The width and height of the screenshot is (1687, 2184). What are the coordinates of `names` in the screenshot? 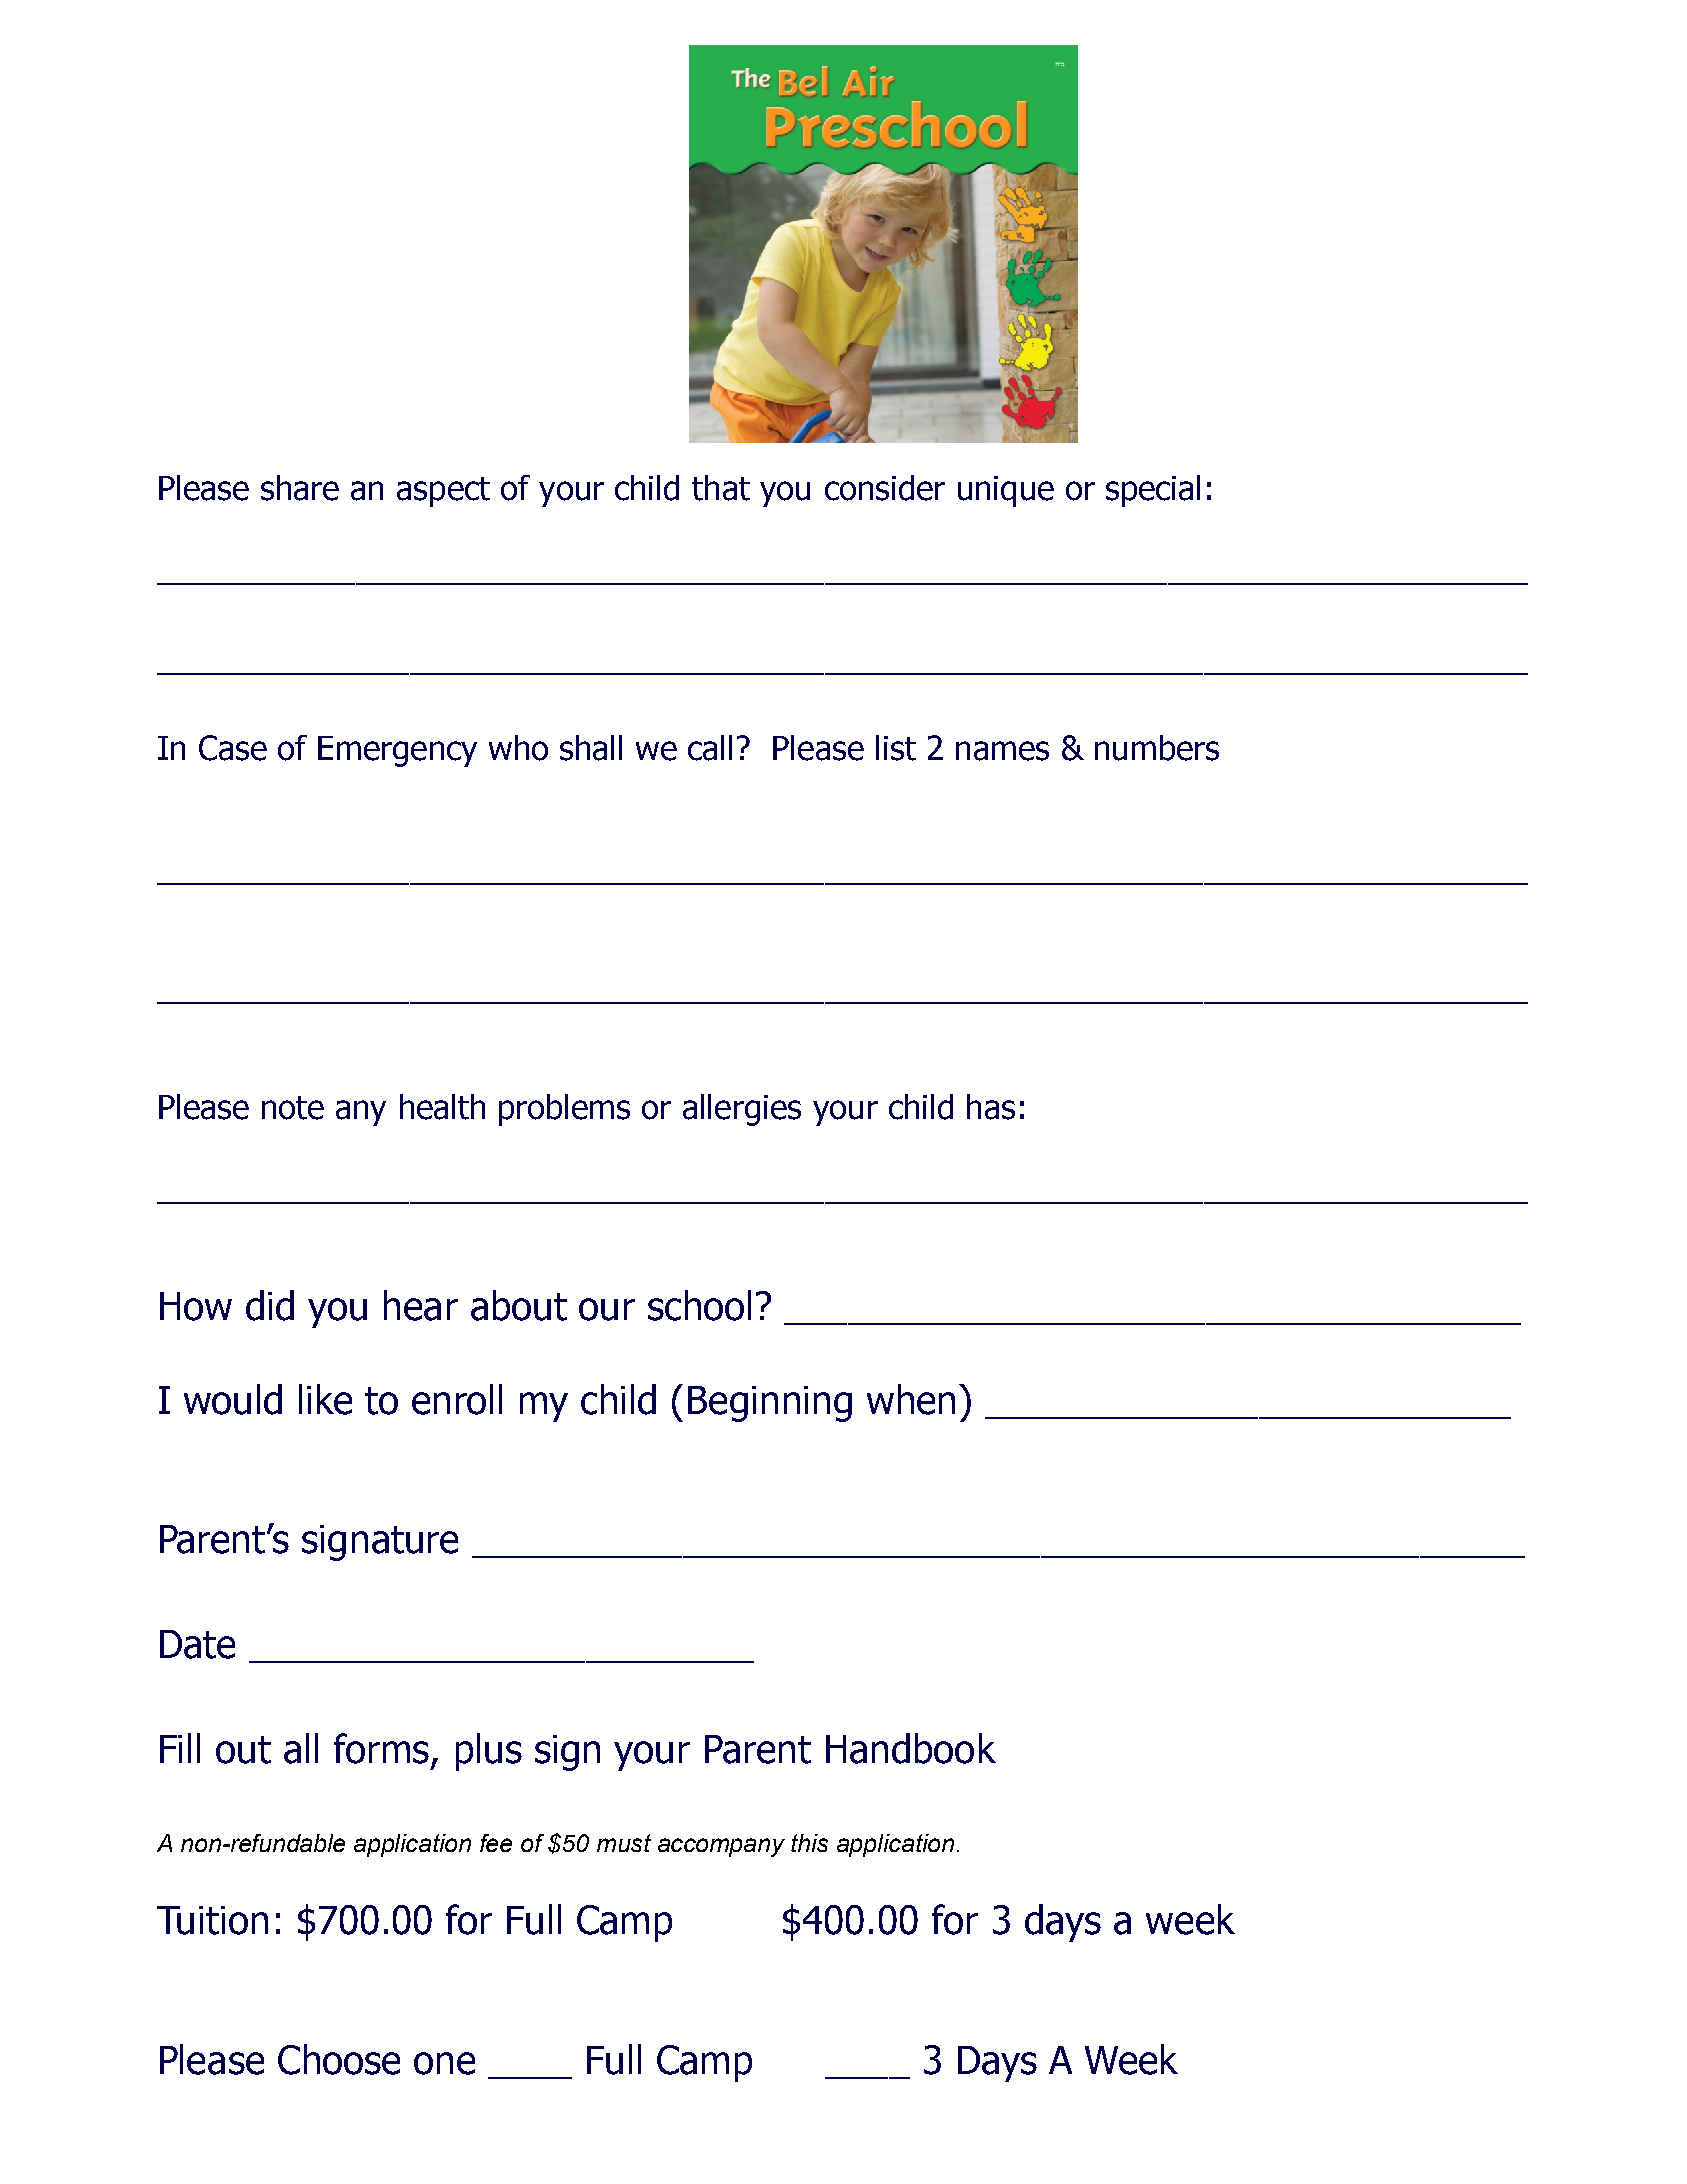 It's located at (1002, 751).
